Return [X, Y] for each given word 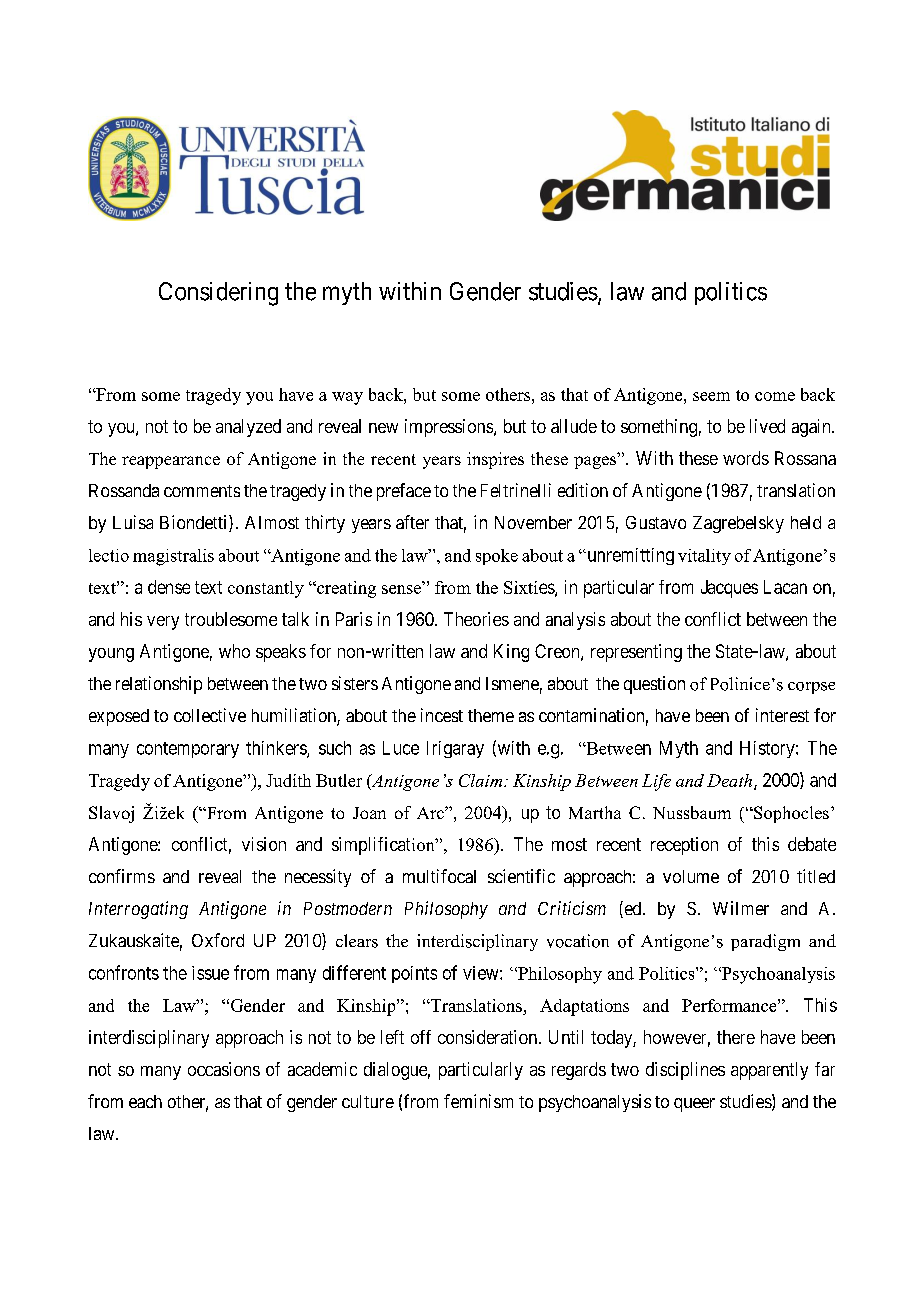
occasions [224, 1069]
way [347, 398]
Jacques [729, 589]
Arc [431, 813]
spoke [497, 557]
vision [264, 844]
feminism [478, 1101]
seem [711, 396]
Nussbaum [692, 812]
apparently [769, 1071]
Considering [218, 294]
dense [169, 587]
